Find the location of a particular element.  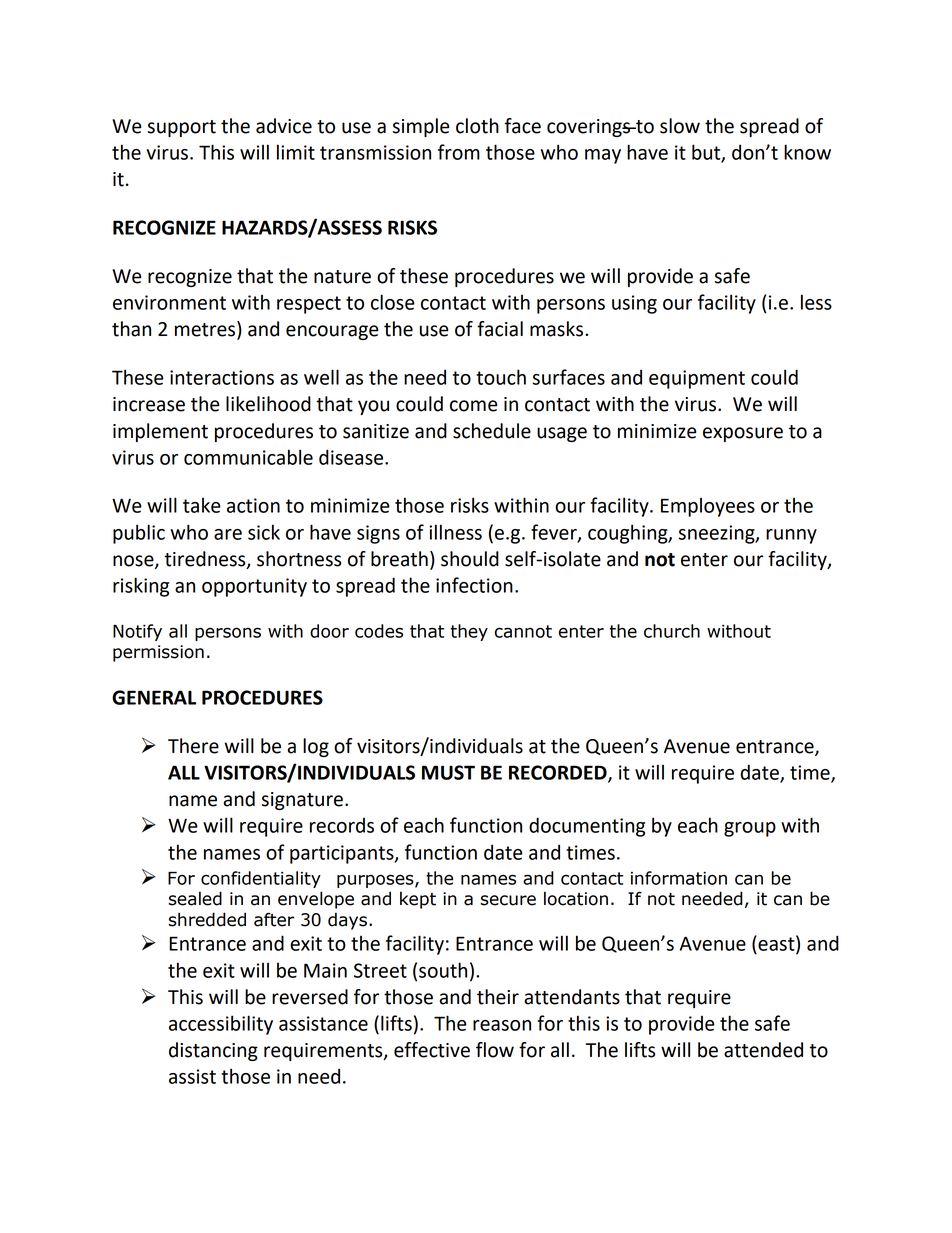

slow is located at coordinates (680, 126).
